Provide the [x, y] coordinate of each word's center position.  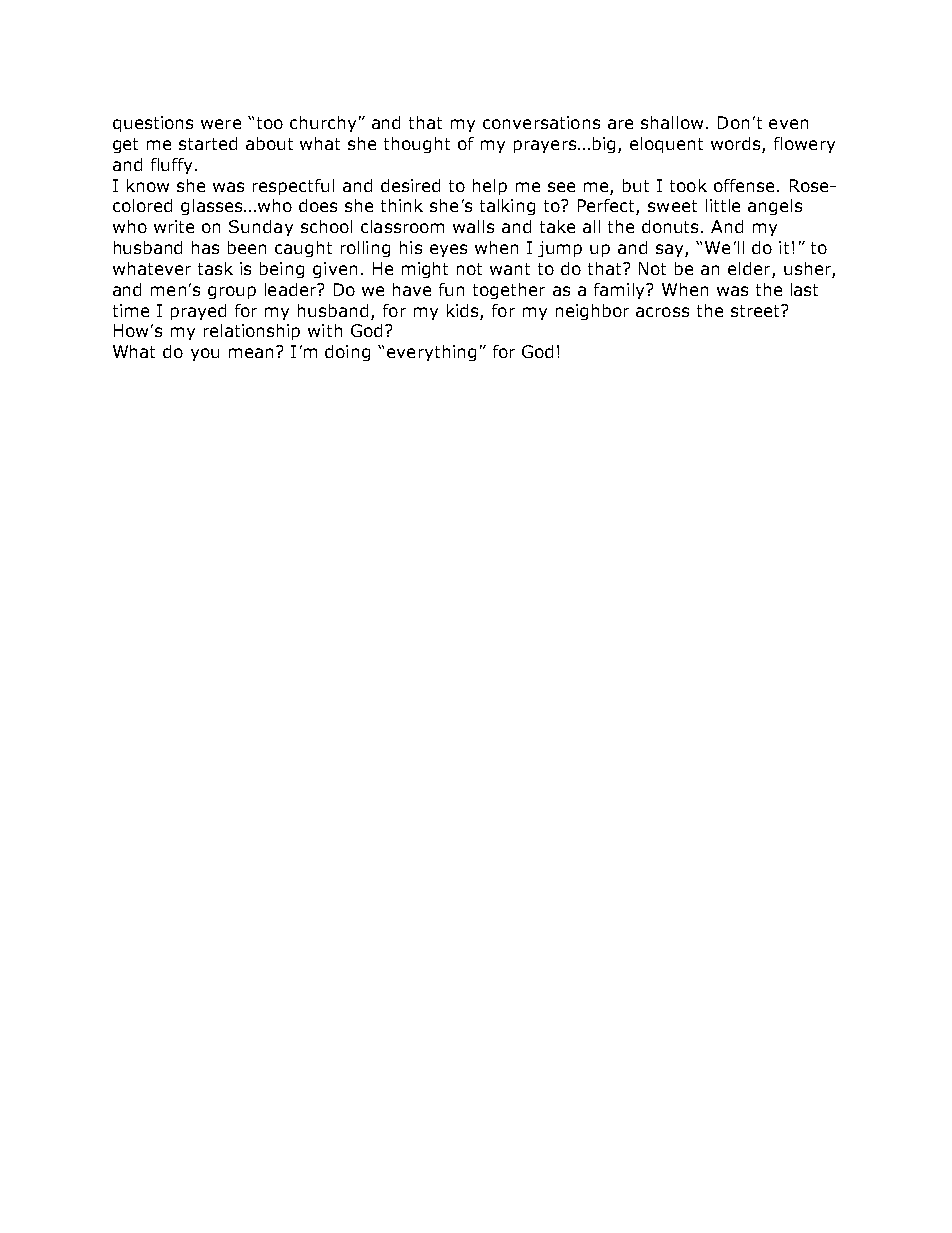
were [221, 124]
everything [431, 353]
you [205, 354]
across [662, 312]
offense [744, 185]
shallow [672, 122]
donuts [672, 226]
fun [451, 289]
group [232, 292]
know [148, 185]
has [205, 247]
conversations [541, 122]
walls [473, 226]
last [804, 289]
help [490, 187]
